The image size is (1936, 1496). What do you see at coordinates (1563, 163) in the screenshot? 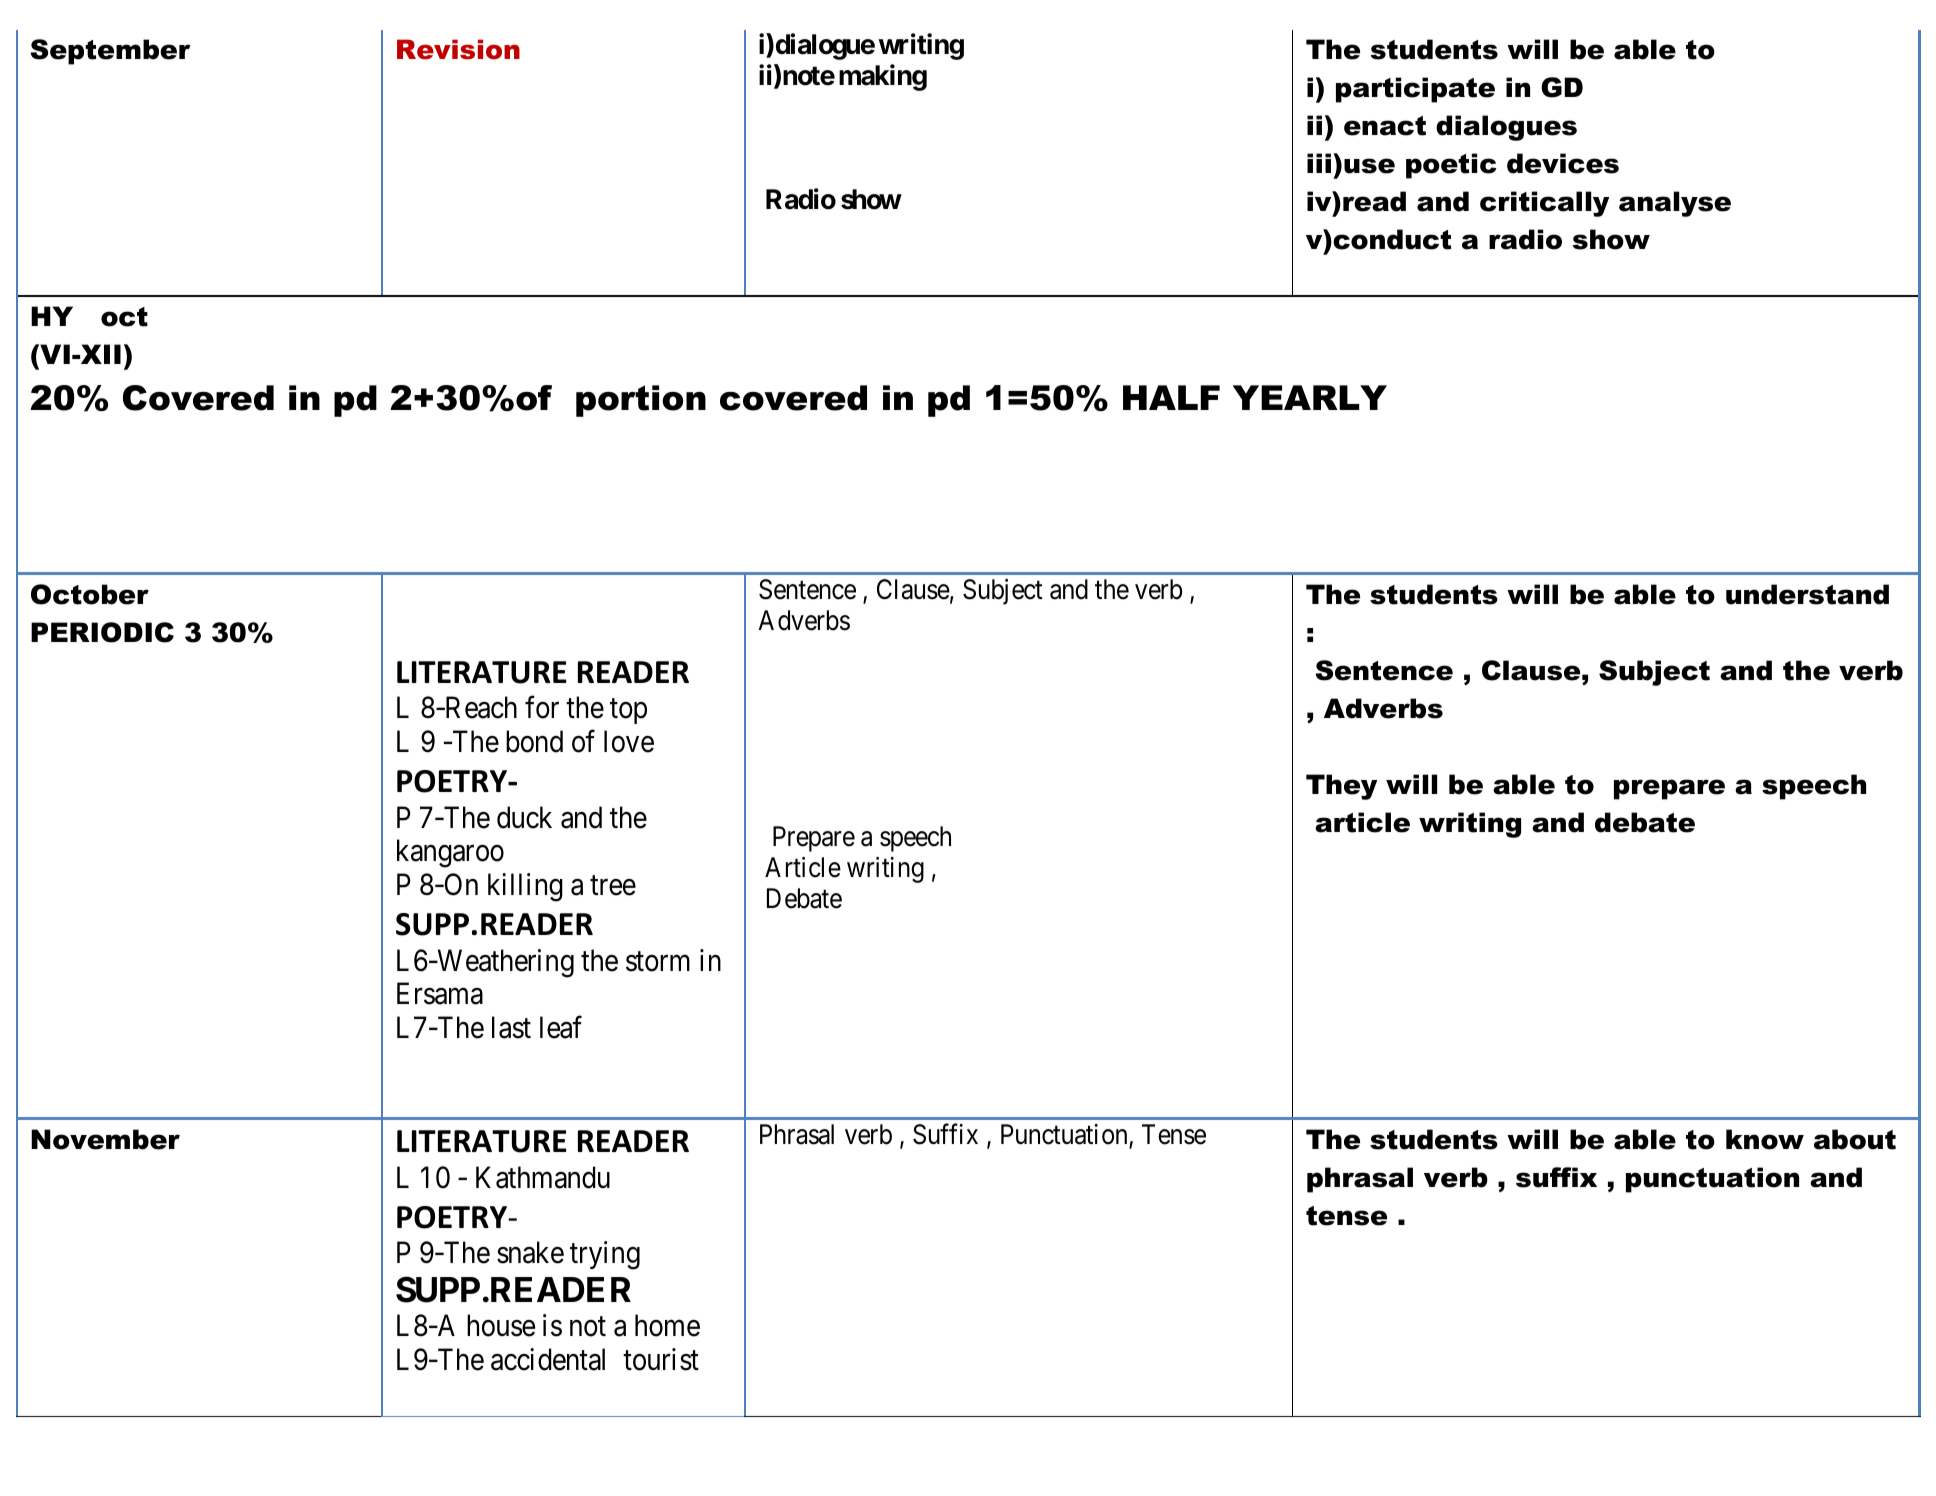
I see `devices` at bounding box center [1563, 163].
